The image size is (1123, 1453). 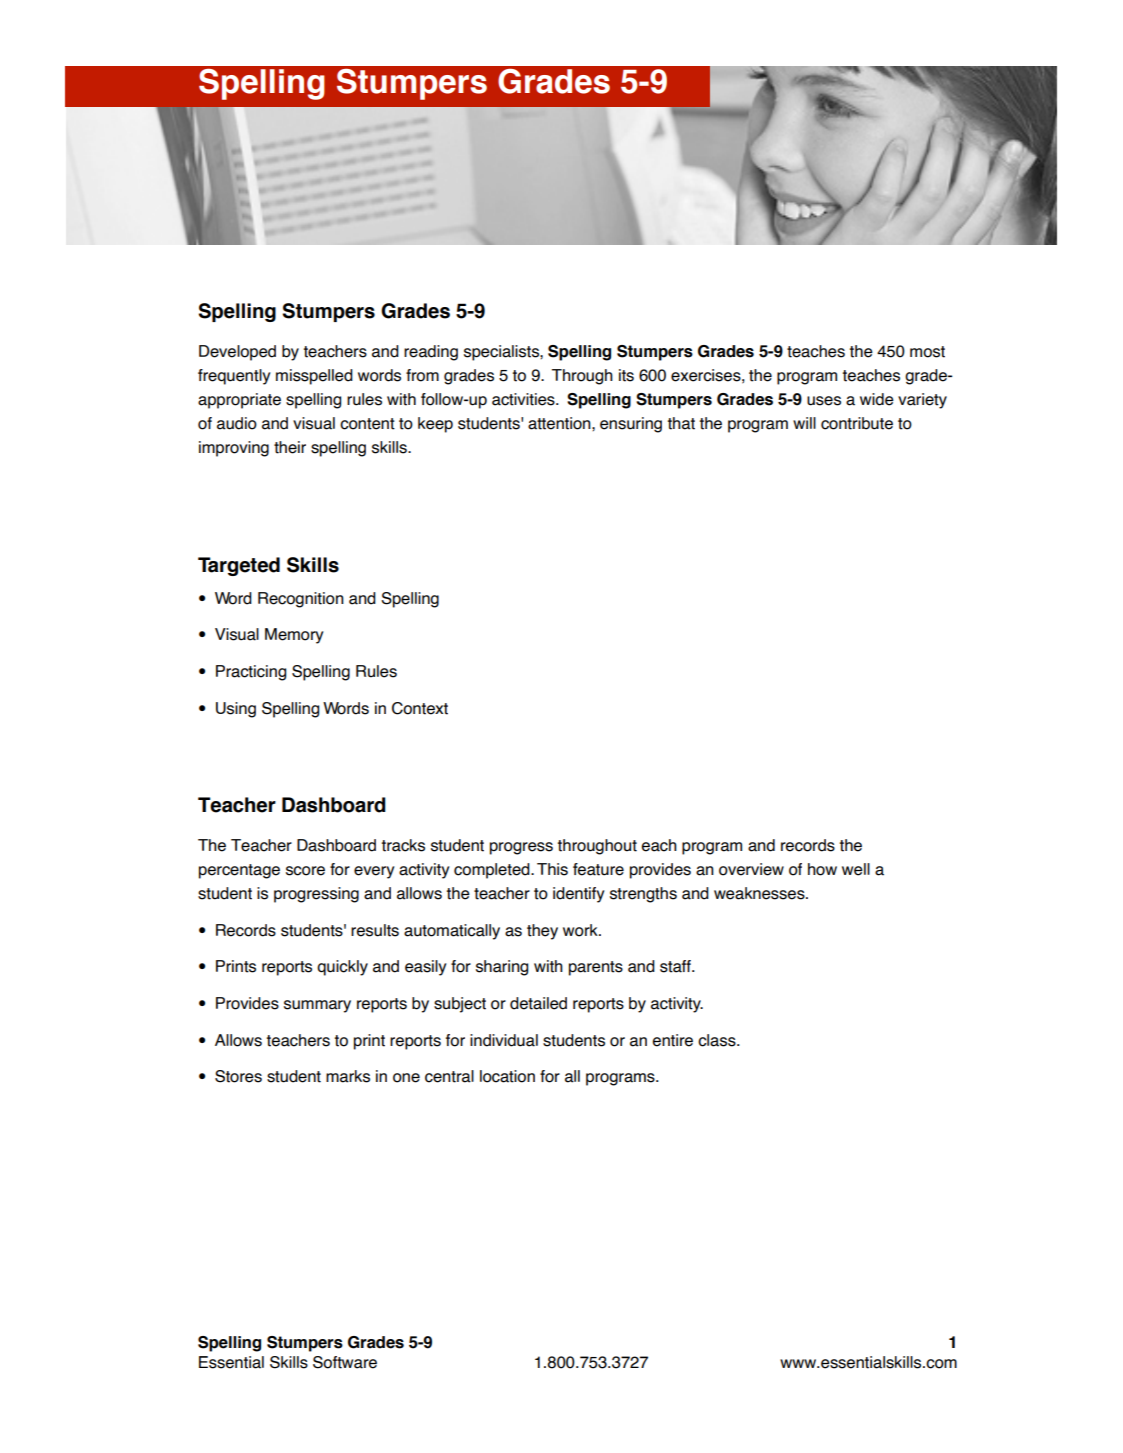 I want to click on marks, so click(x=348, y=1076).
